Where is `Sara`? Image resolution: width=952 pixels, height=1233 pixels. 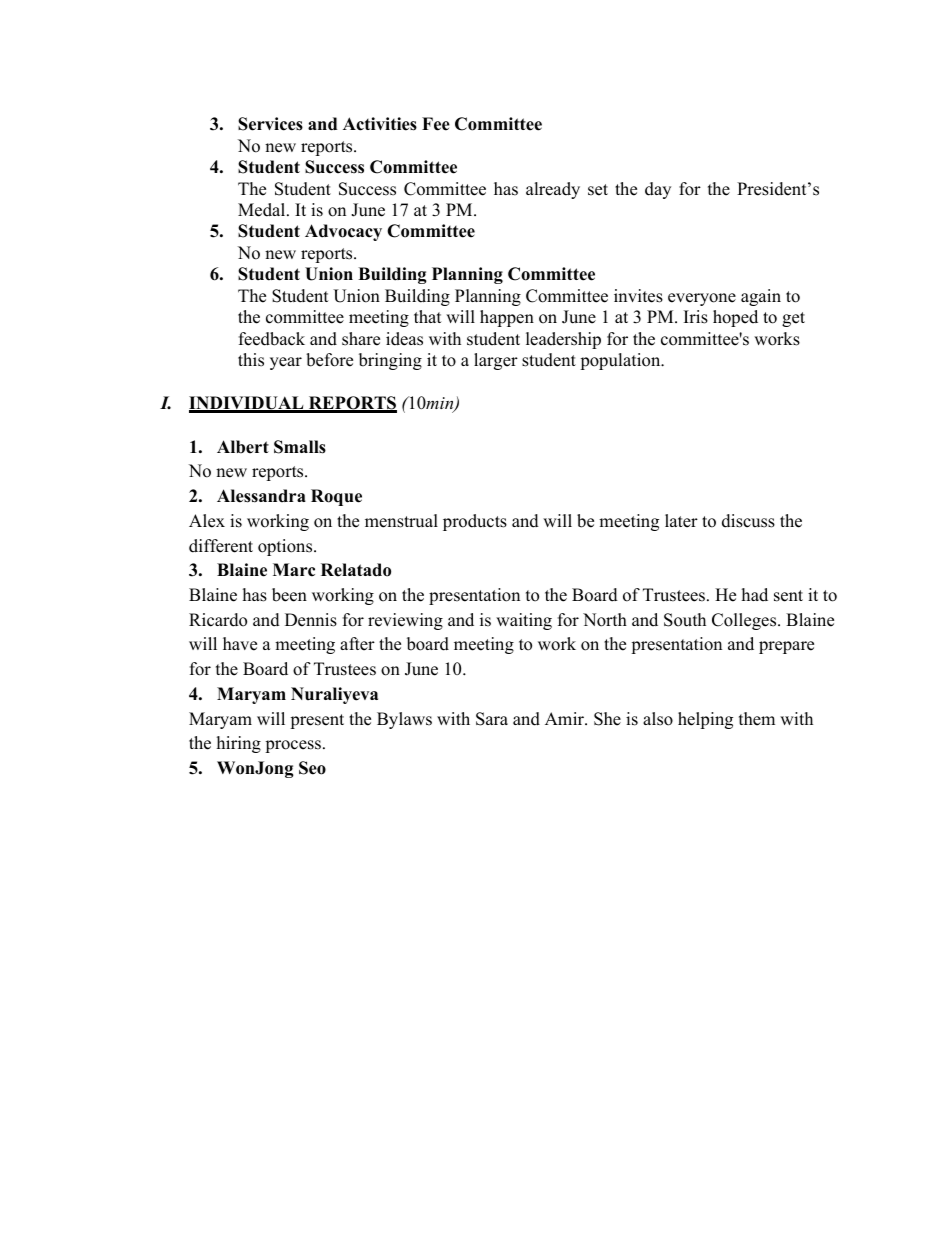 Sara is located at coordinates (492, 719).
